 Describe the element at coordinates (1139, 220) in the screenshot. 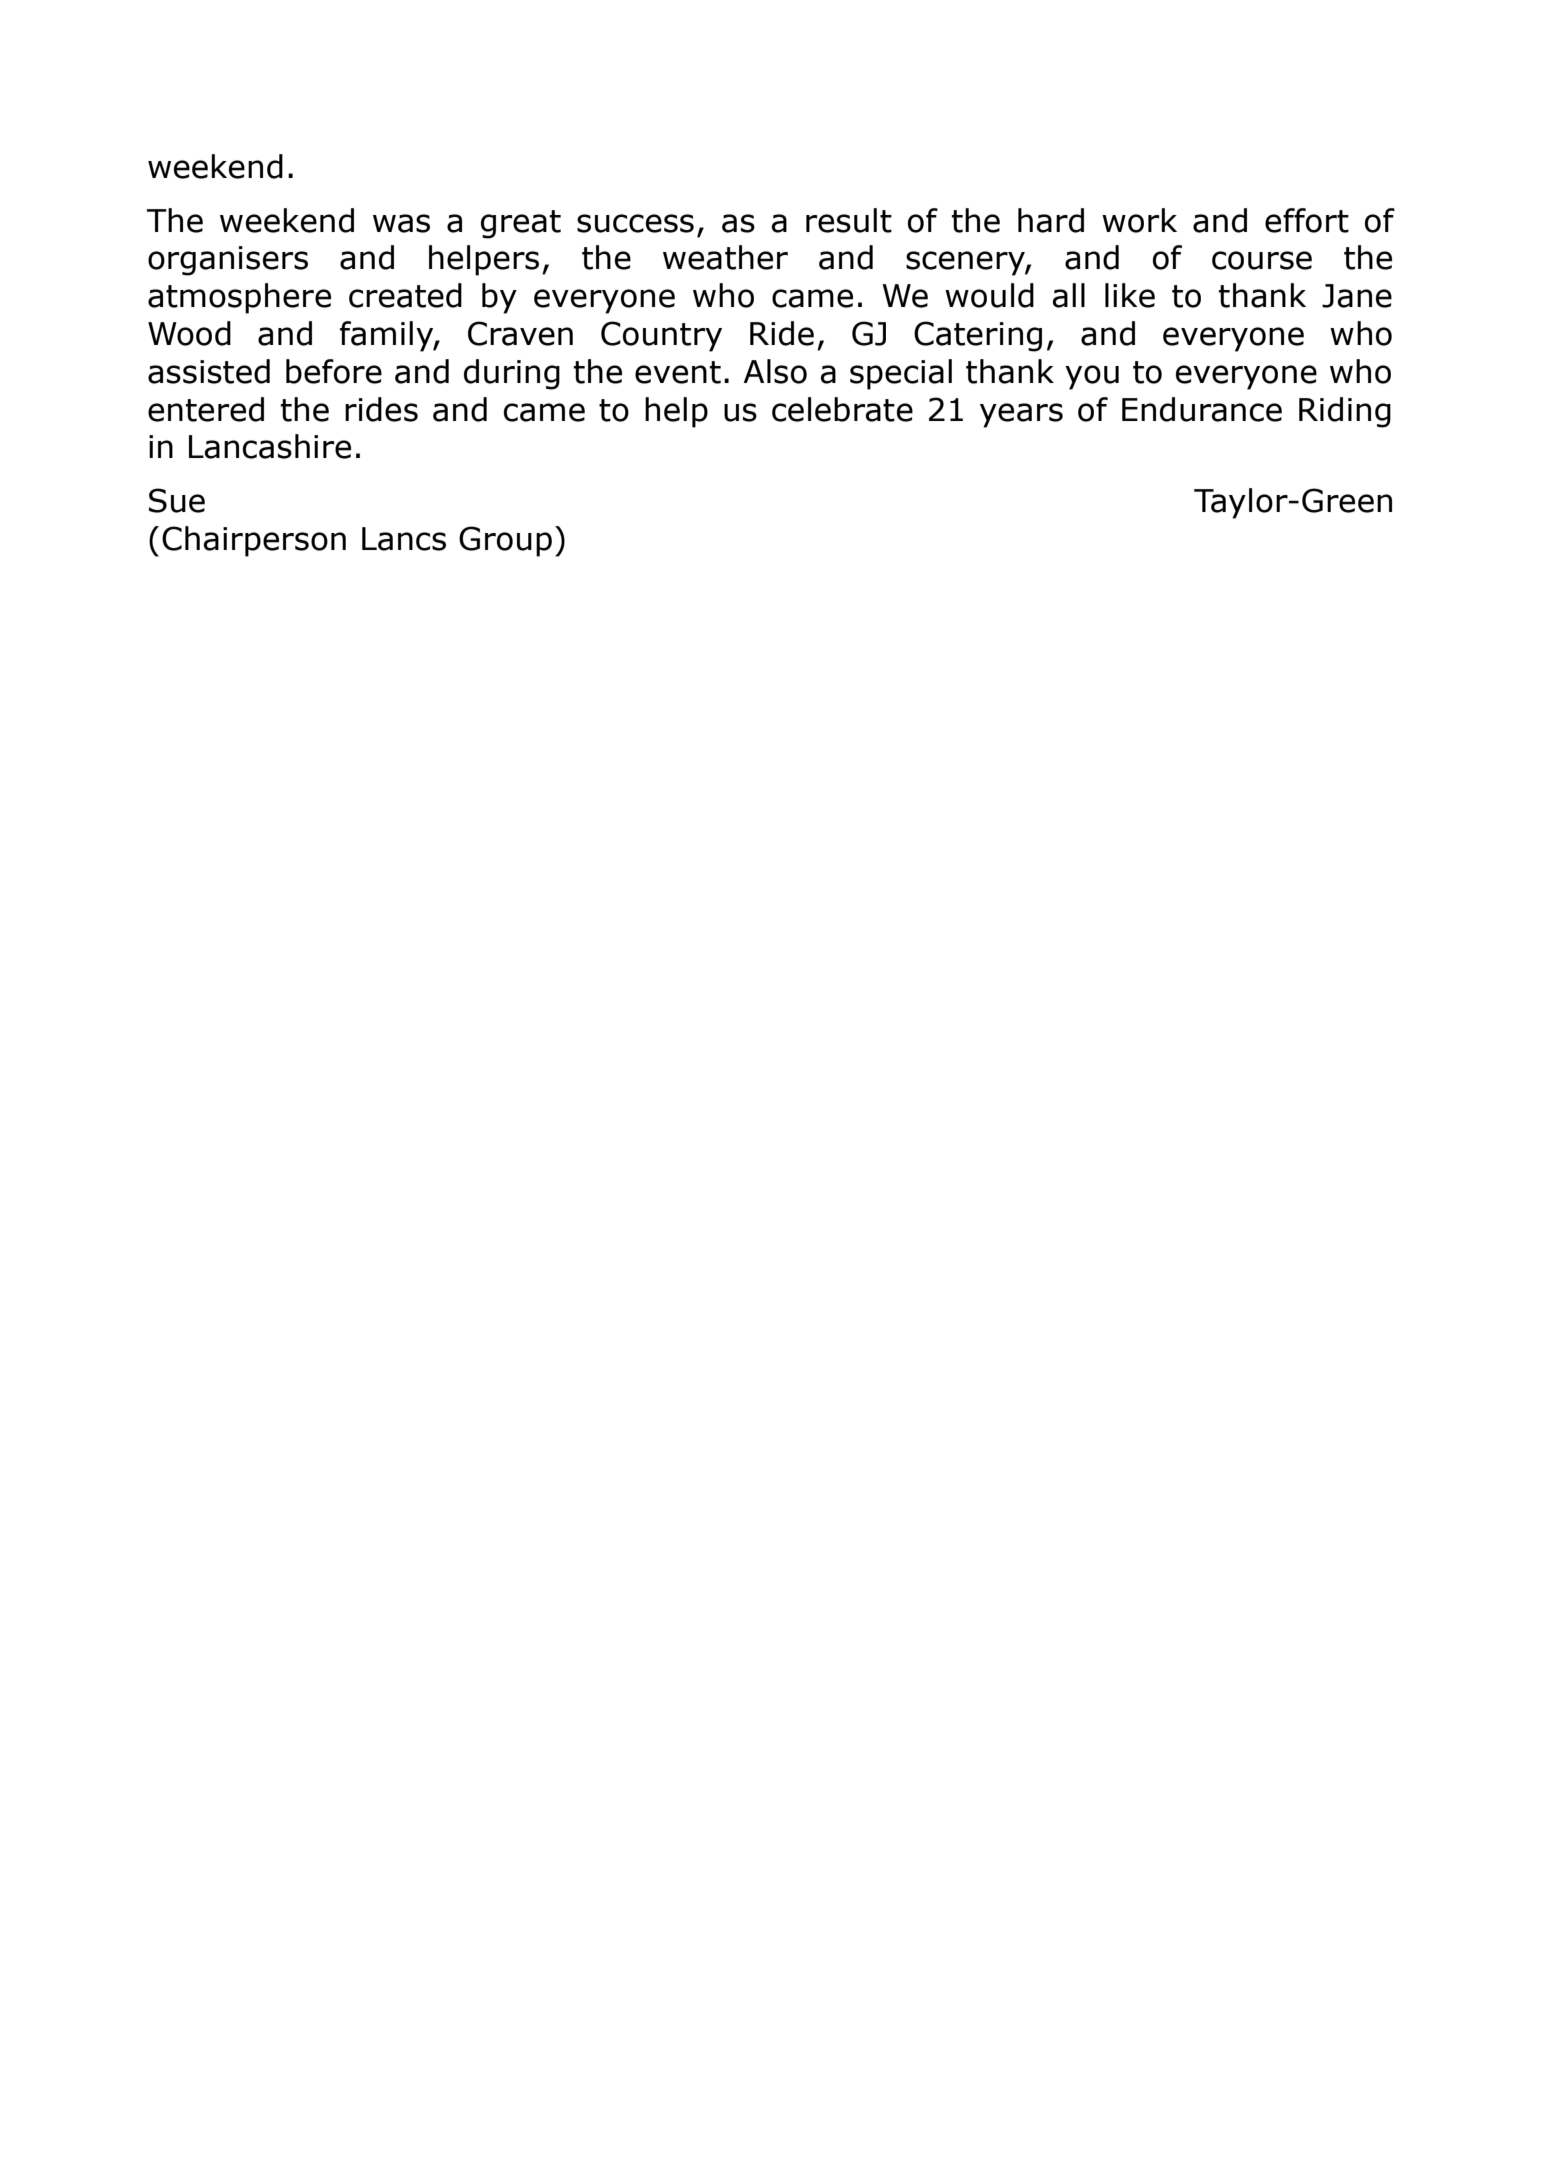

I see `work` at that location.
